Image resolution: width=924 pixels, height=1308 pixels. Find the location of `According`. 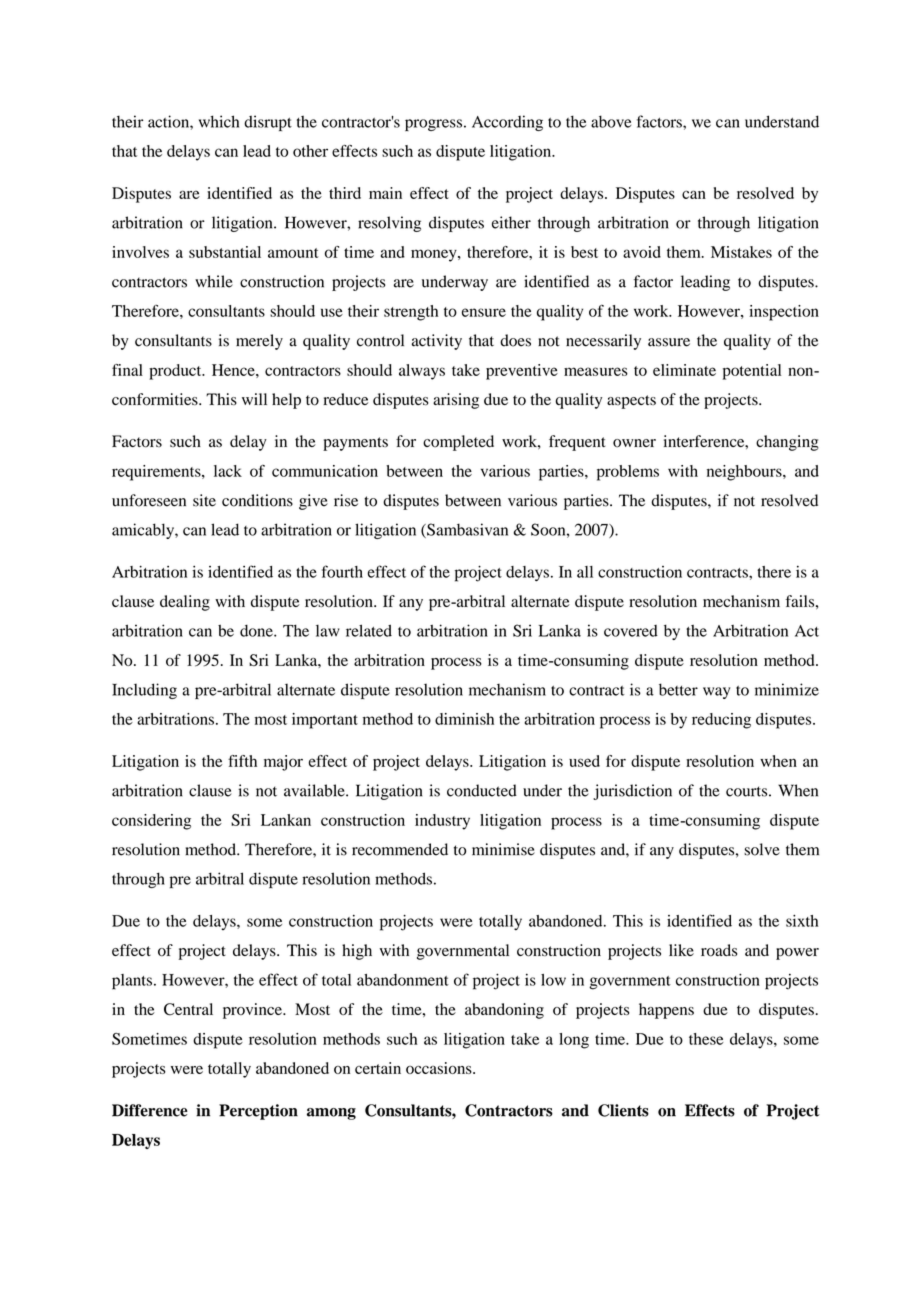

According is located at coordinates (507, 123).
